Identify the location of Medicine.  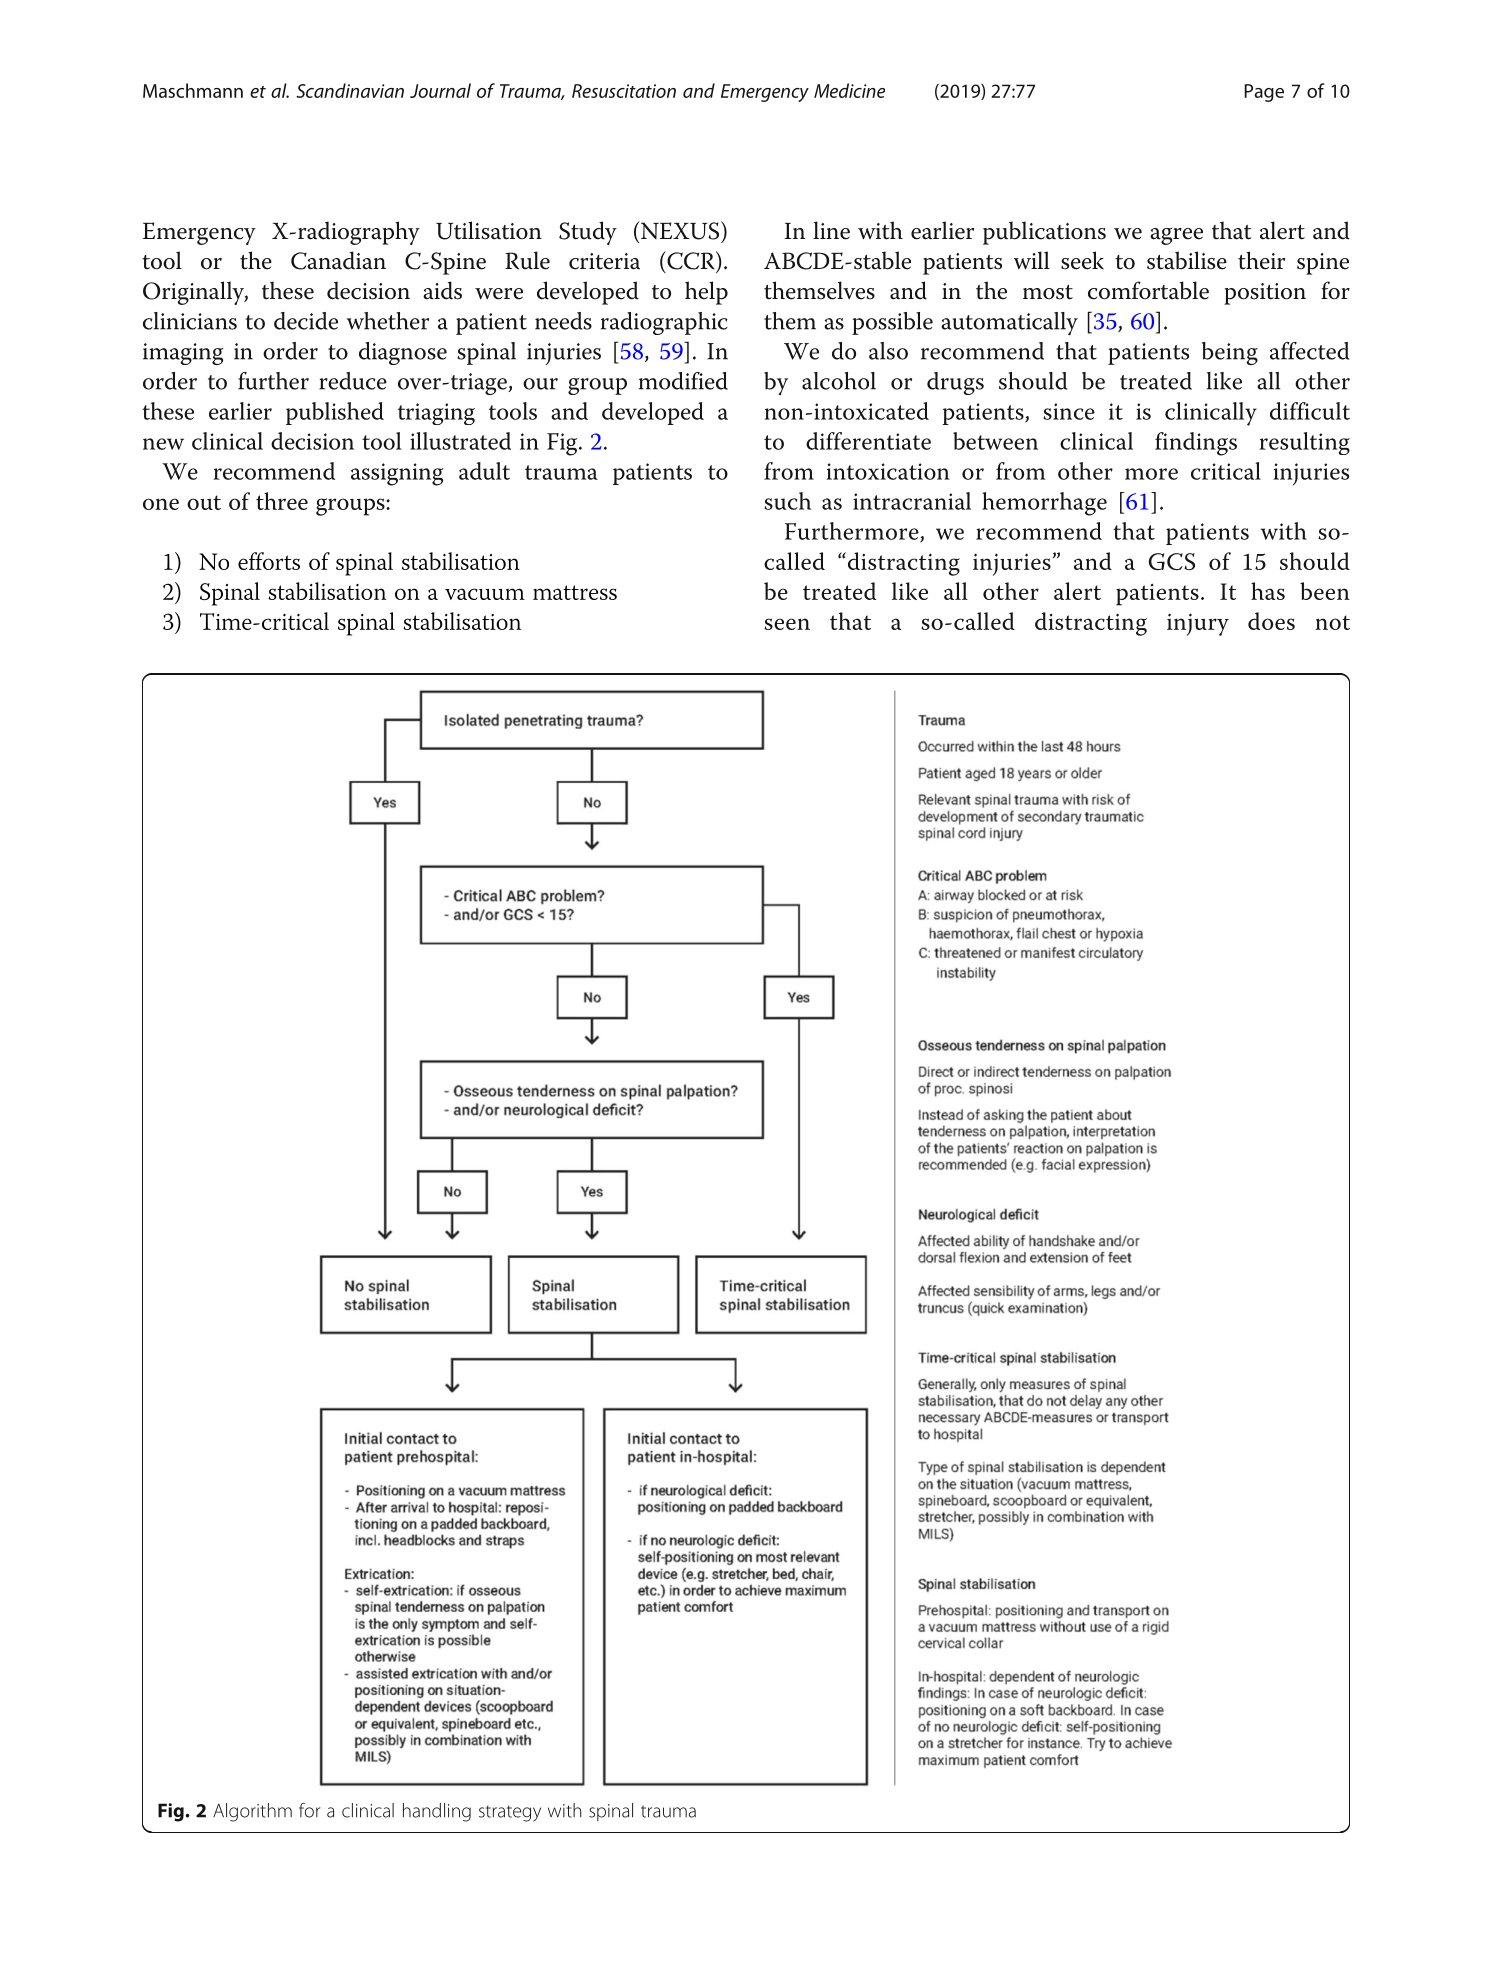
(849, 90).
